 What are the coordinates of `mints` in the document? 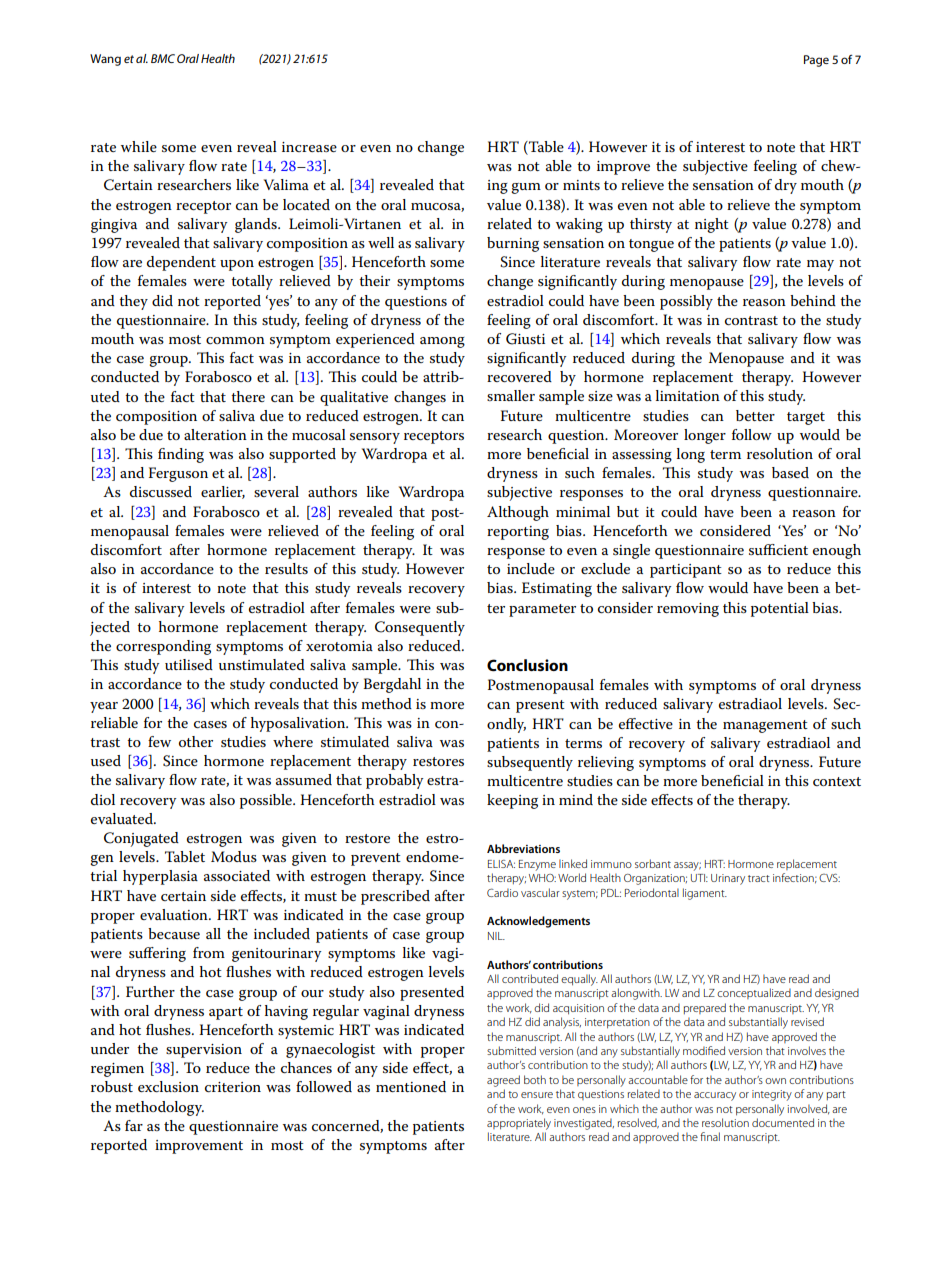 It's located at (581, 185).
